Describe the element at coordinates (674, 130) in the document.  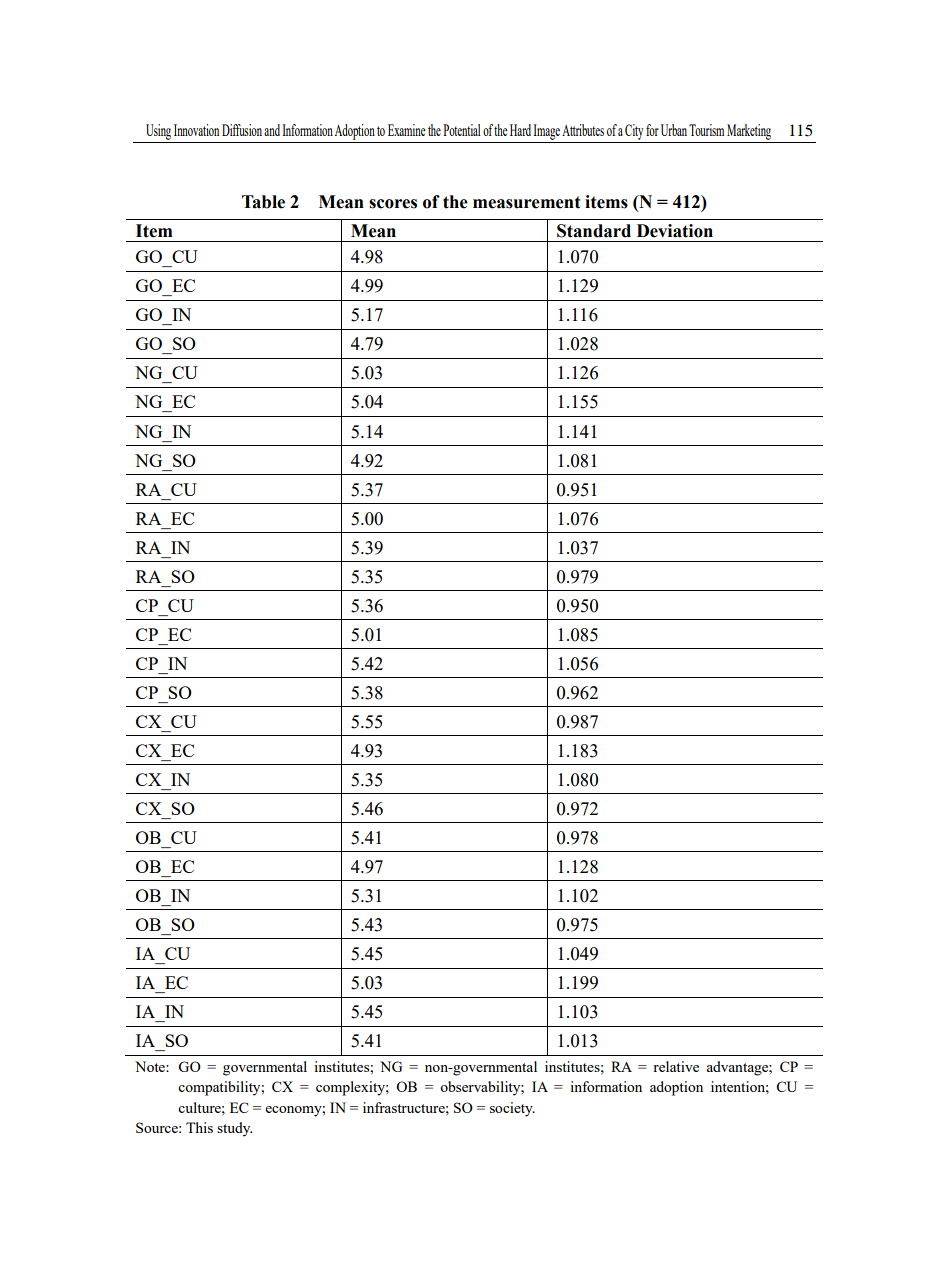
I see `Urban` at that location.
